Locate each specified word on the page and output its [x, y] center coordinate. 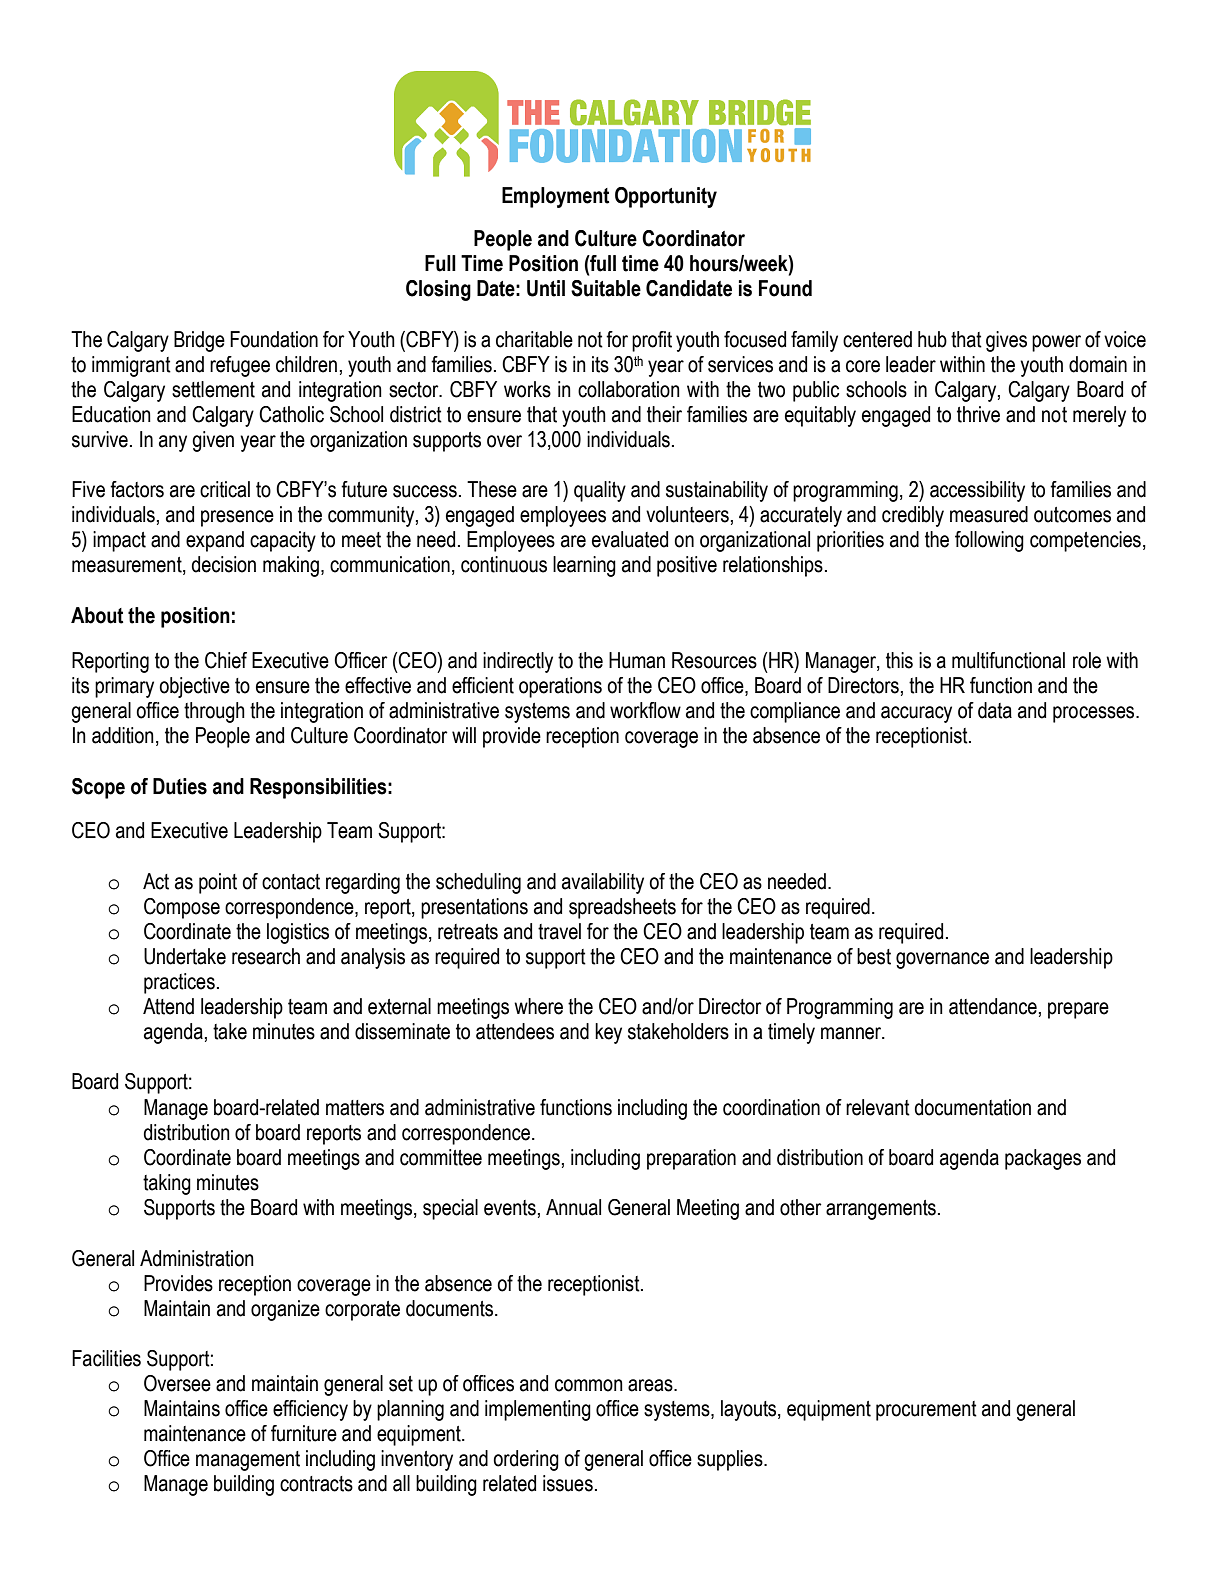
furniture [304, 1433]
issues [568, 1483]
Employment [555, 197]
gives [1006, 341]
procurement [926, 1411]
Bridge [199, 341]
